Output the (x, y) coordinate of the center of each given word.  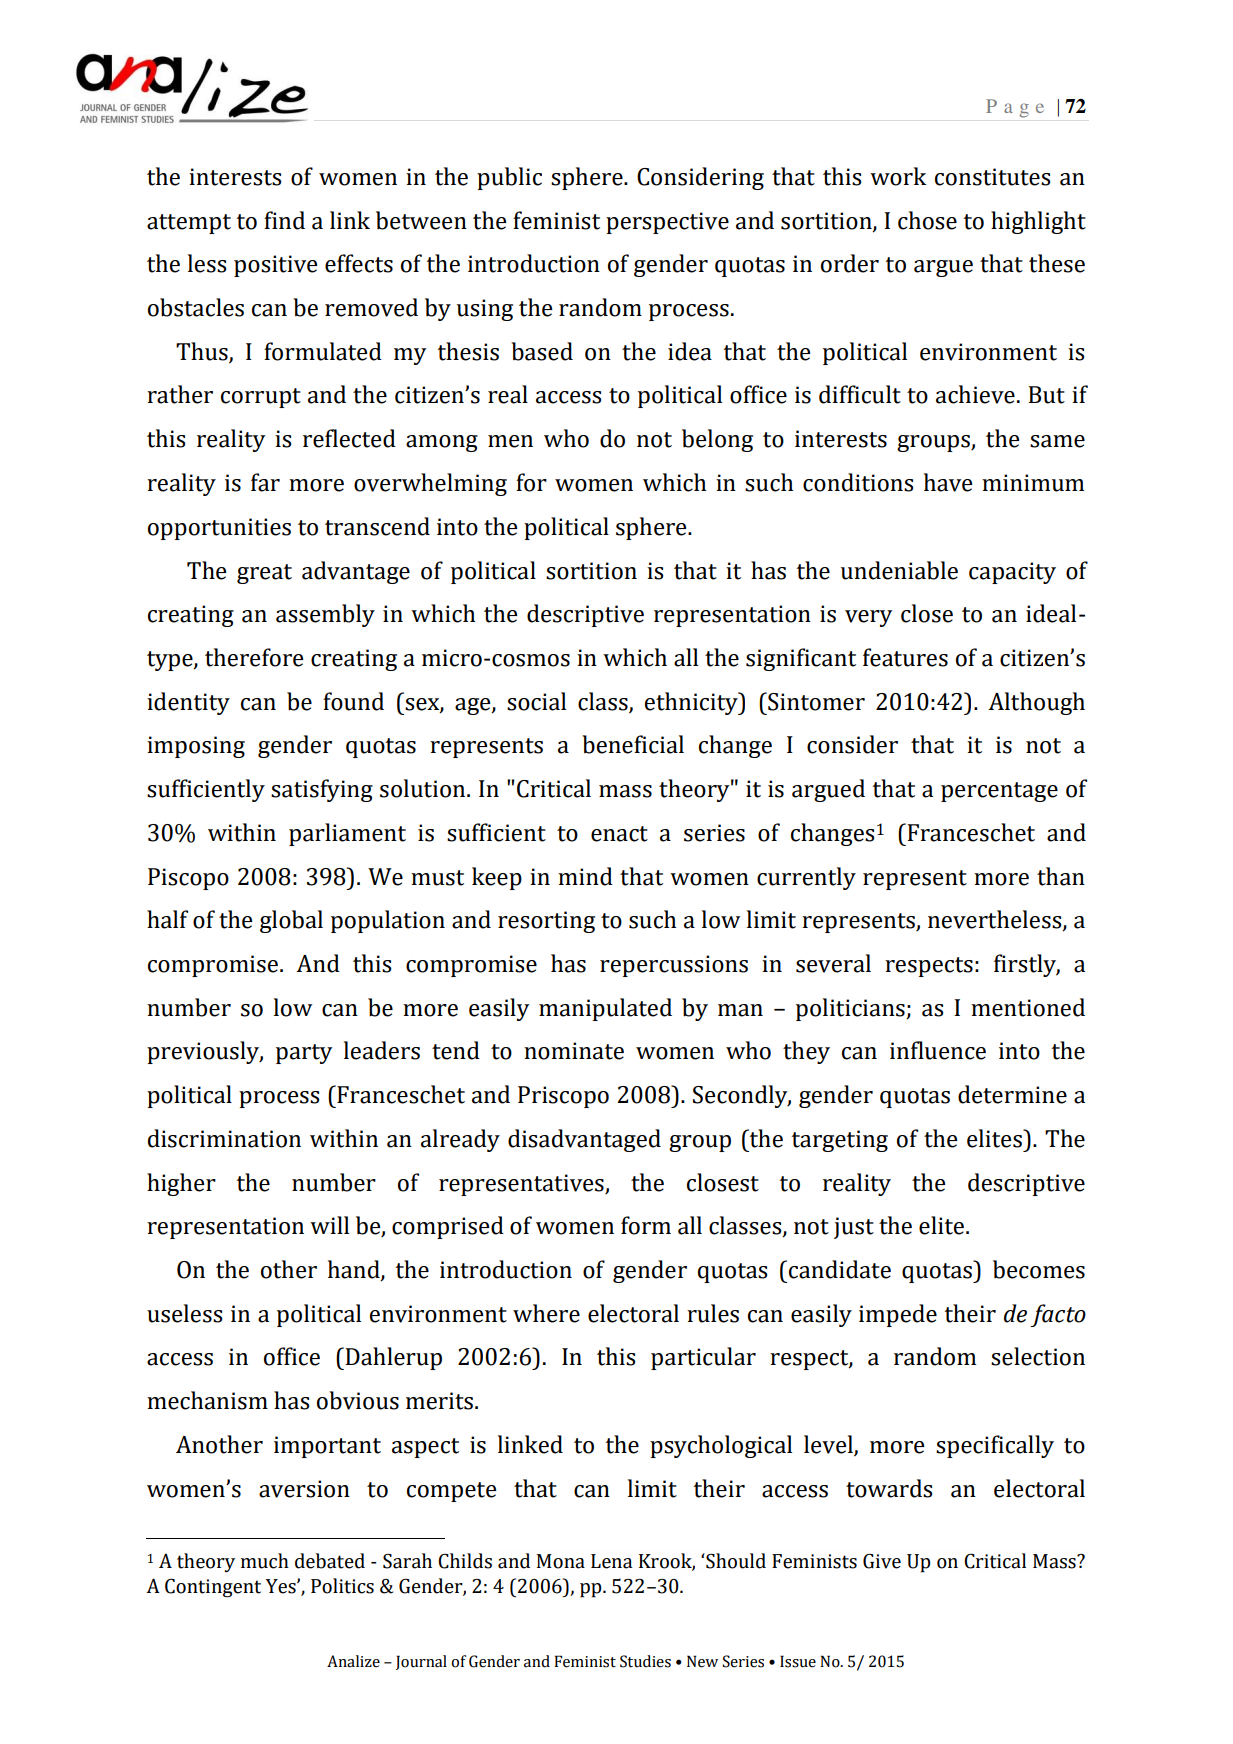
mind (585, 876)
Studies (645, 1661)
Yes (282, 1586)
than (1061, 876)
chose (927, 220)
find (284, 220)
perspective (667, 223)
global (291, 921)
